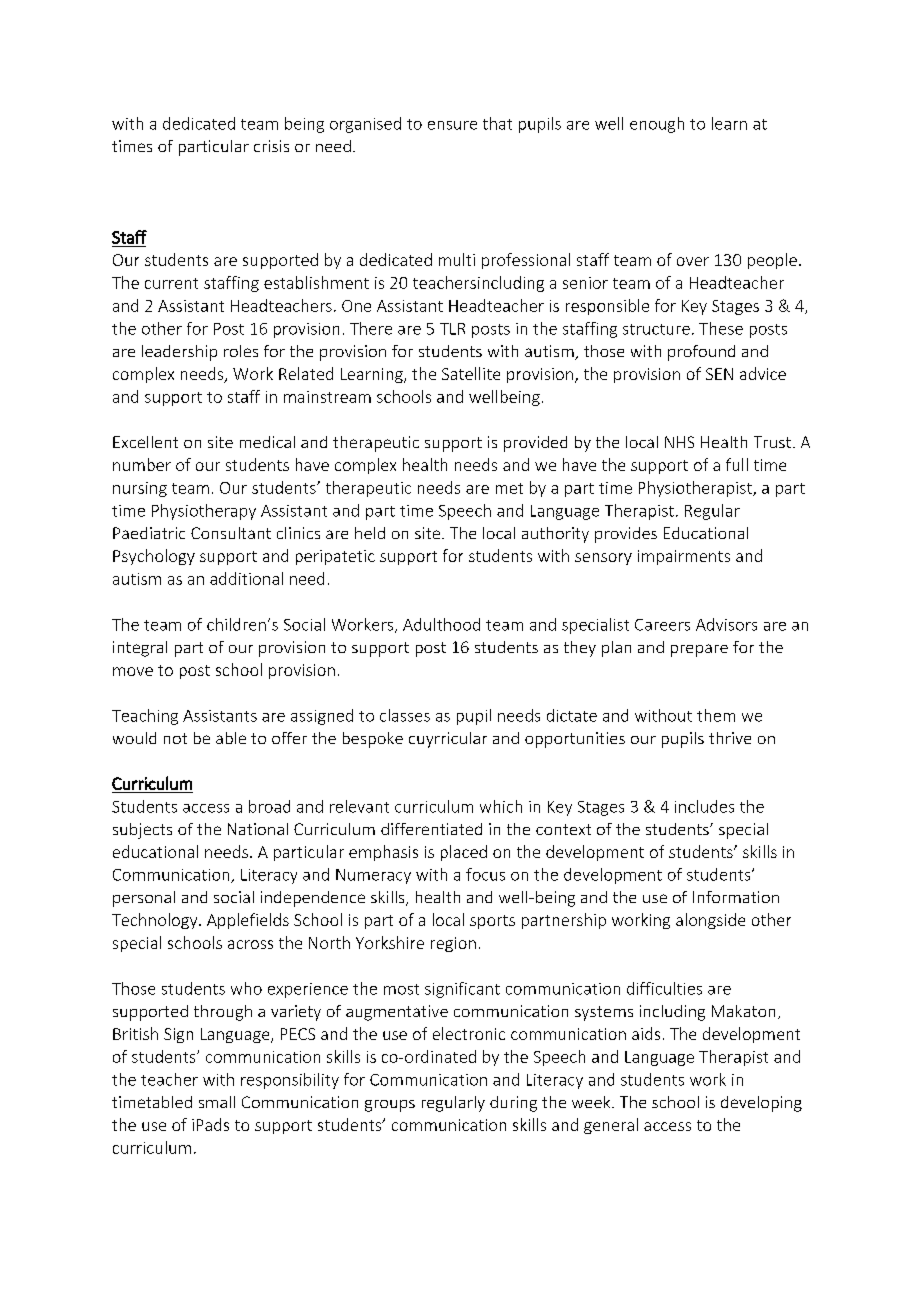 The image size is (924, 1308). What do you see at coordinates (657, 125) in the page?
I see `enough` at bounding box center [657, 125].
